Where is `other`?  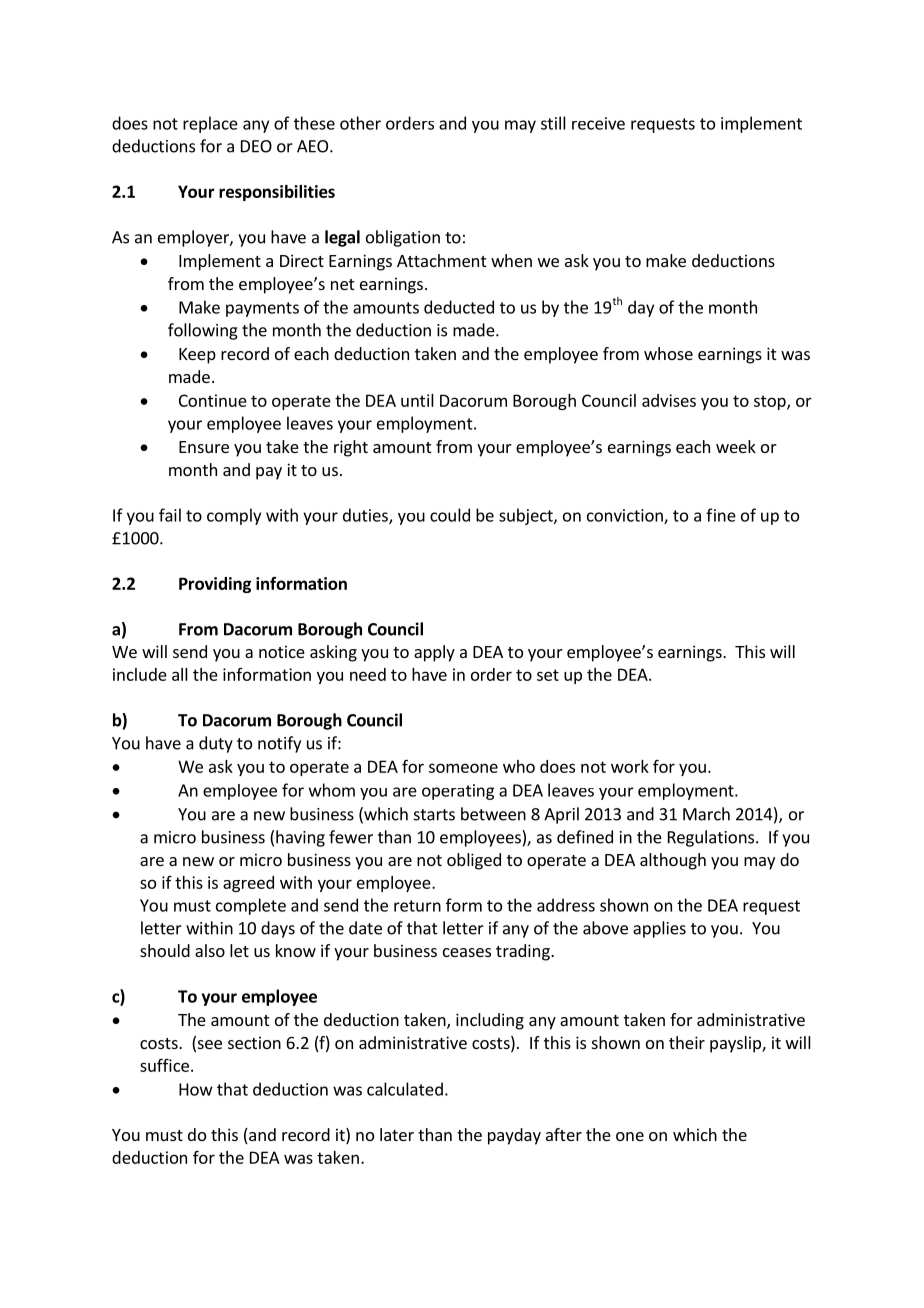
other is located at coordinates (360, 123).
